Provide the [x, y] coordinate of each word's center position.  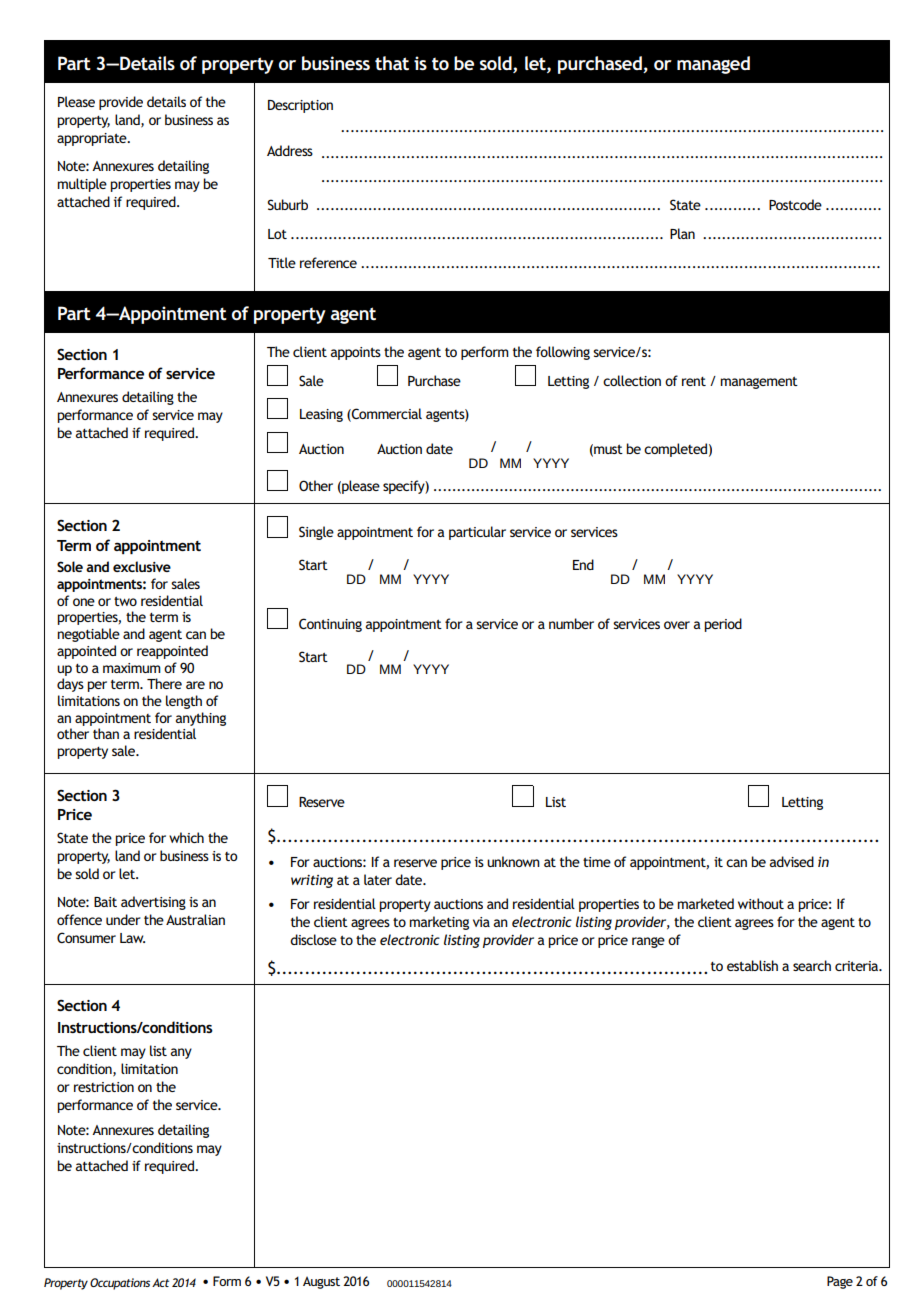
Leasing [321, 415]
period [723, 625]
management [759, 382]
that [392, 63]
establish [752, 965]
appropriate [93, 139]
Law [132, 938]
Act [160, 1282]
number [571, 623]
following [563, 353]
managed [713, 65]
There [164, 683]
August [321, 1282]
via [481, 922]
